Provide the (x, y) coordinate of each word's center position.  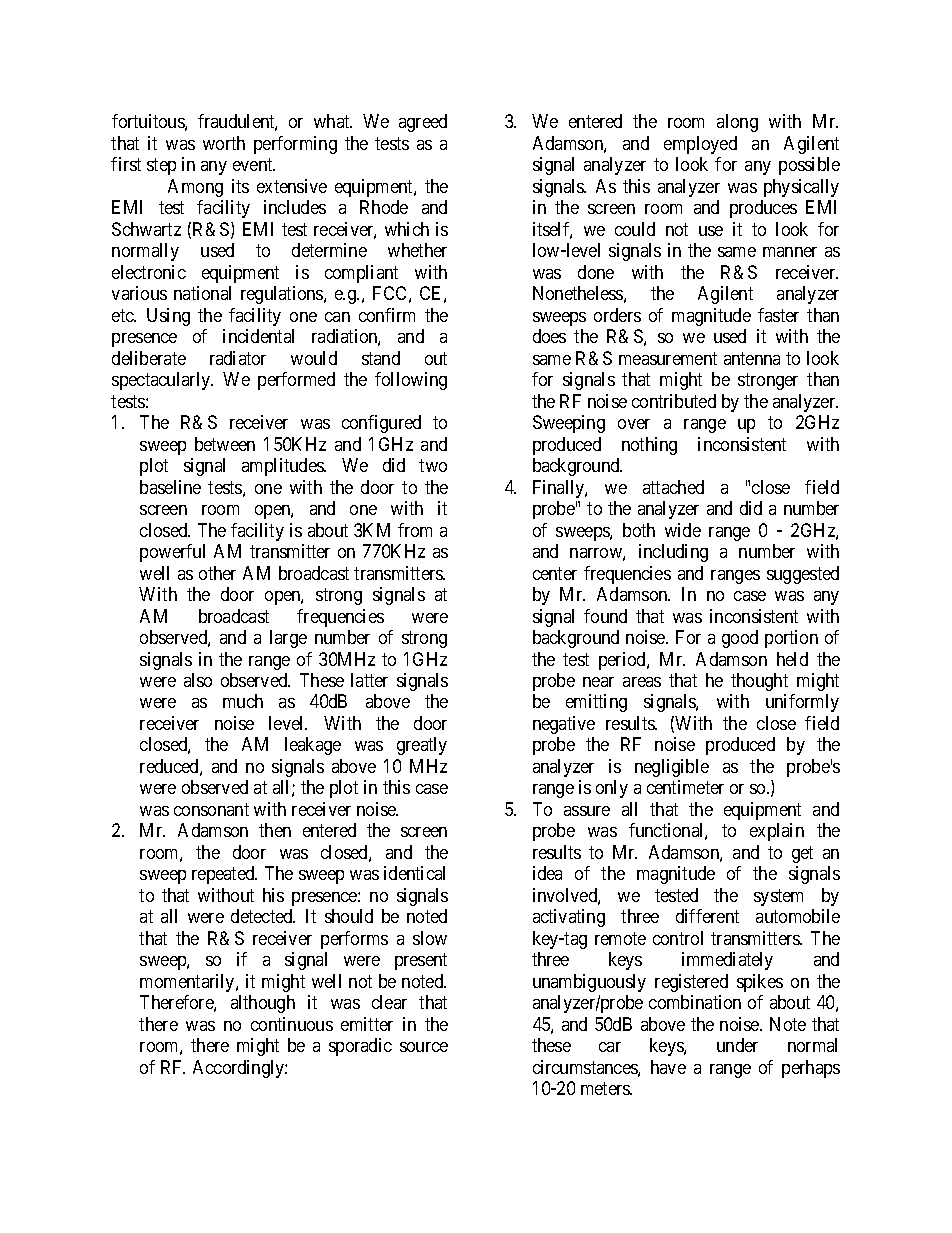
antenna (752, 358)
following (411, 381)
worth (224, 143)
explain (777, 832)
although (263, 1004)
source (424, 1047)
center (555, 573)
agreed (423, 123)
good (740, 639)
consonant (211, 809)
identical (414, 873)
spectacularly (162, 381)
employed (700, 145)
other (217, 573)
